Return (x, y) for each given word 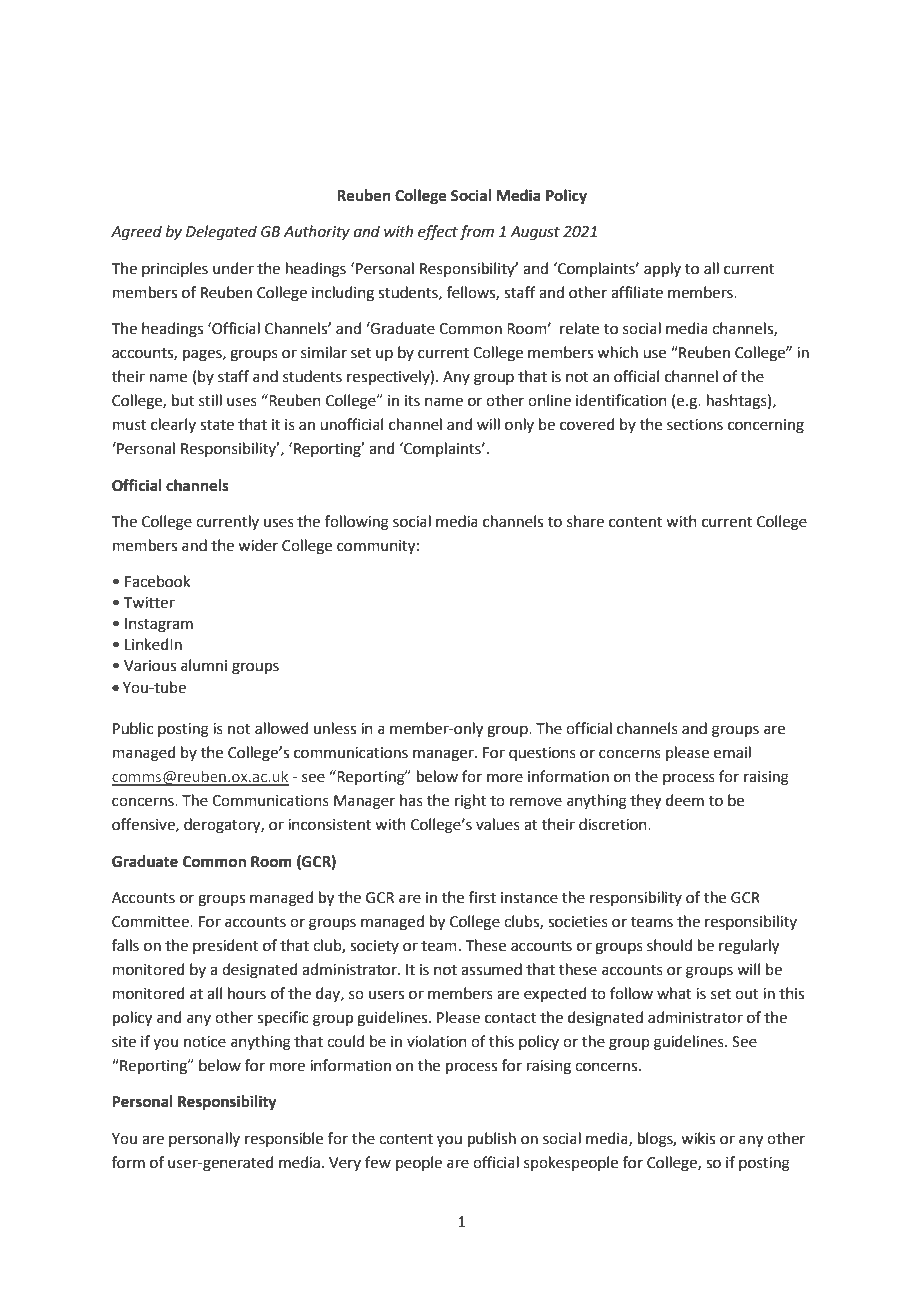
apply (662, 269)
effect (438, 233)
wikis (698, 1138)
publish (492, 1139)
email (732, 752)
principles (175, 269)
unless (335, 728)
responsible (284, 1139)
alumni (204, 665)
